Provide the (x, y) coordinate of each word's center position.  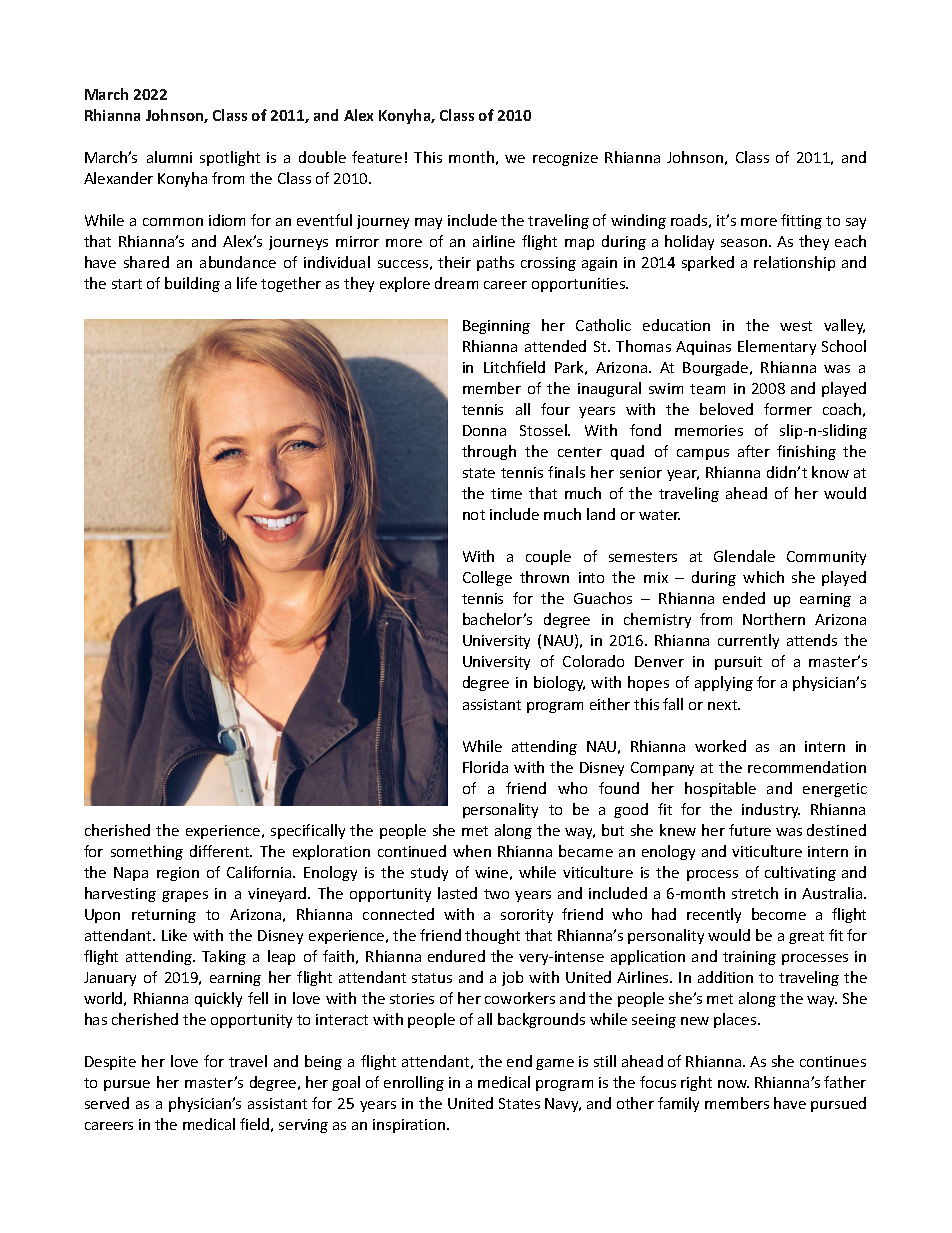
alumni (169, 157)
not (474, 515)
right (696, 1083)
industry (771, 810)
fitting (801, 221)
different (221, 851)
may (428, 223)
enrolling (414, 1083)
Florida (485, 767)
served (107, 1103)
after (754, 451)
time (506, 493)
